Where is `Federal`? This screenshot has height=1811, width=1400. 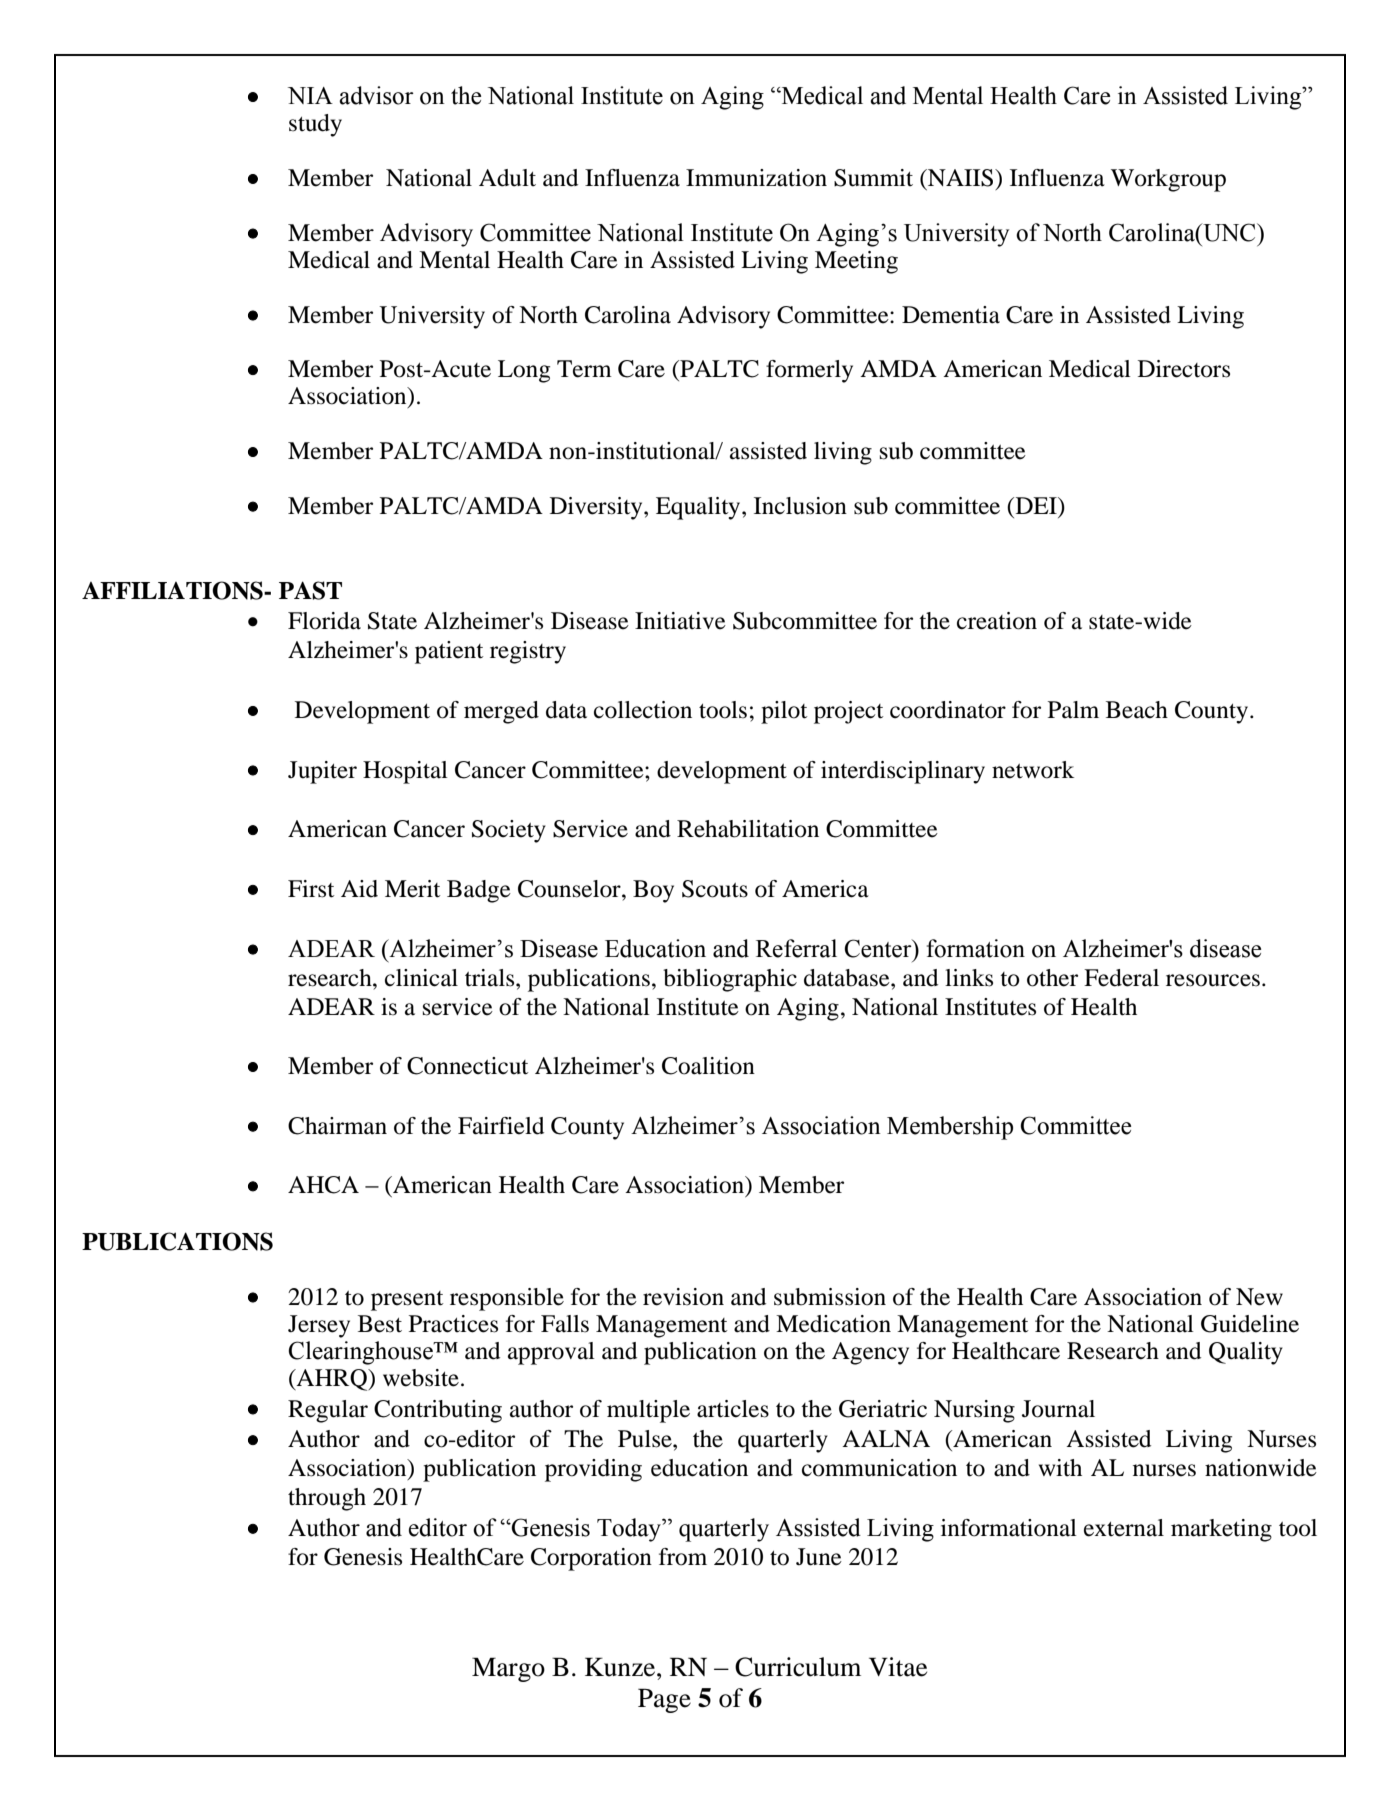 Federal is located at coordinates (1121, 978).
